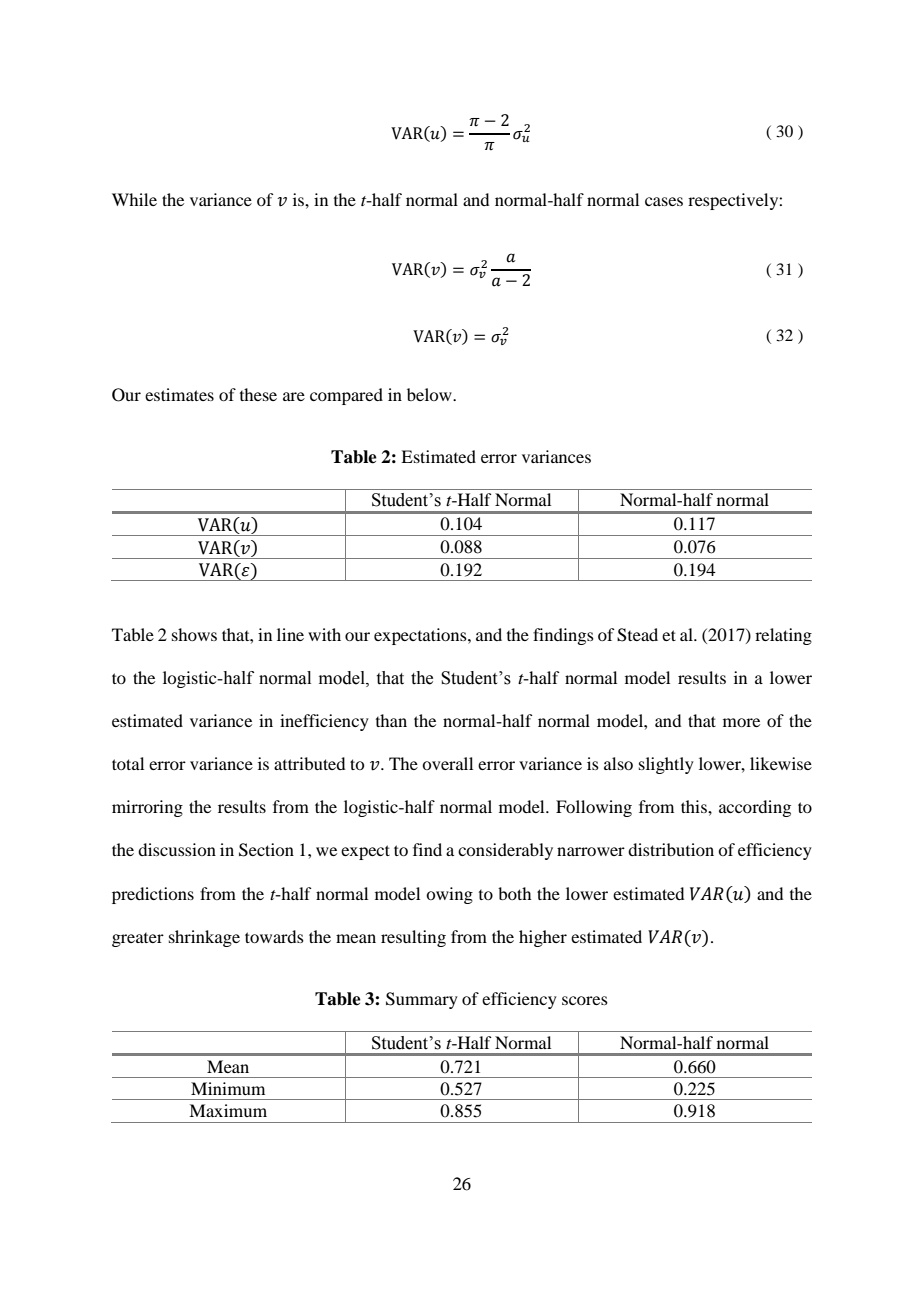  Describe the element at coordinates (695, 806) in the page. I see `this` at that location.
